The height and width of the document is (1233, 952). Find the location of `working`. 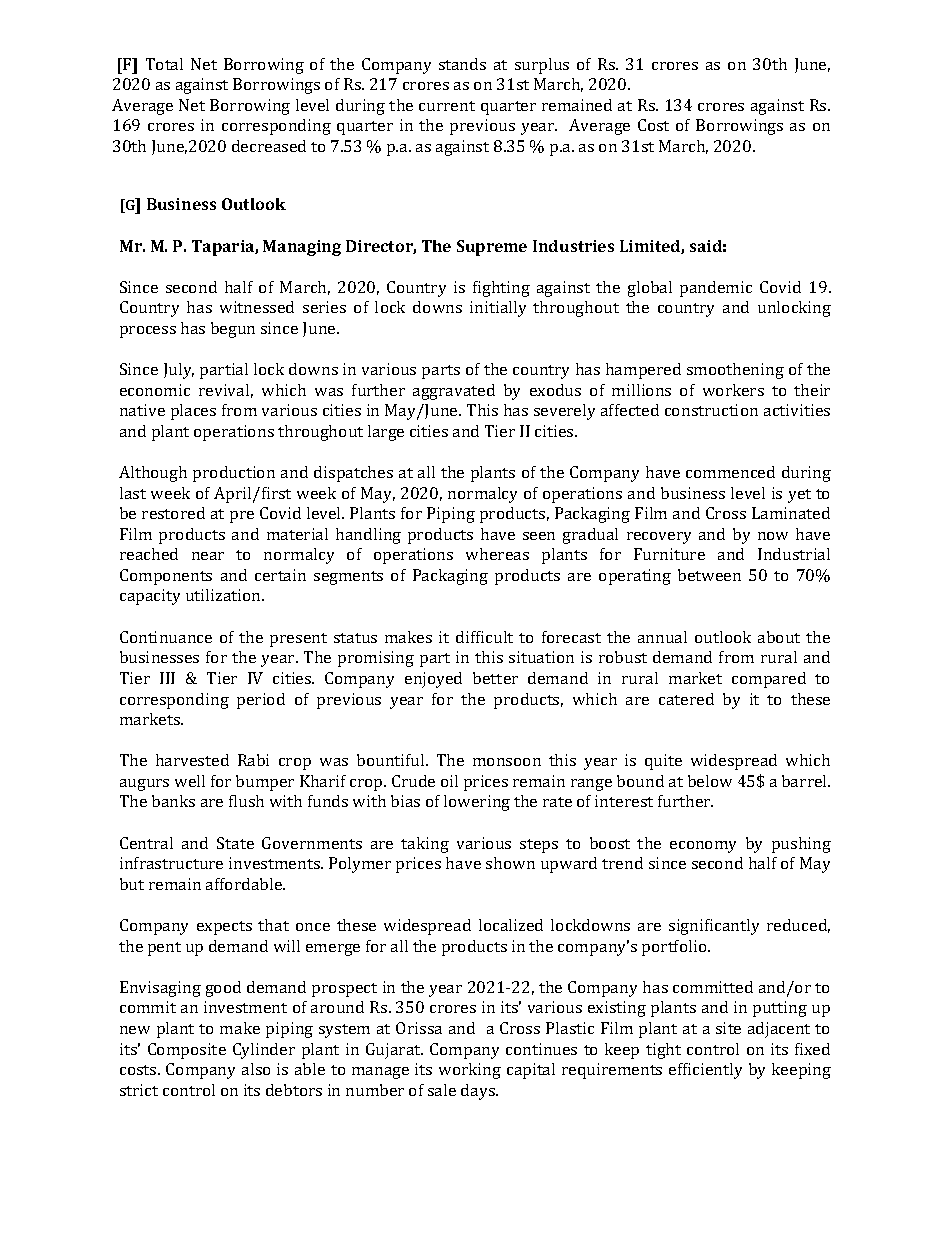

working is located at coordinates (470, 1071).
